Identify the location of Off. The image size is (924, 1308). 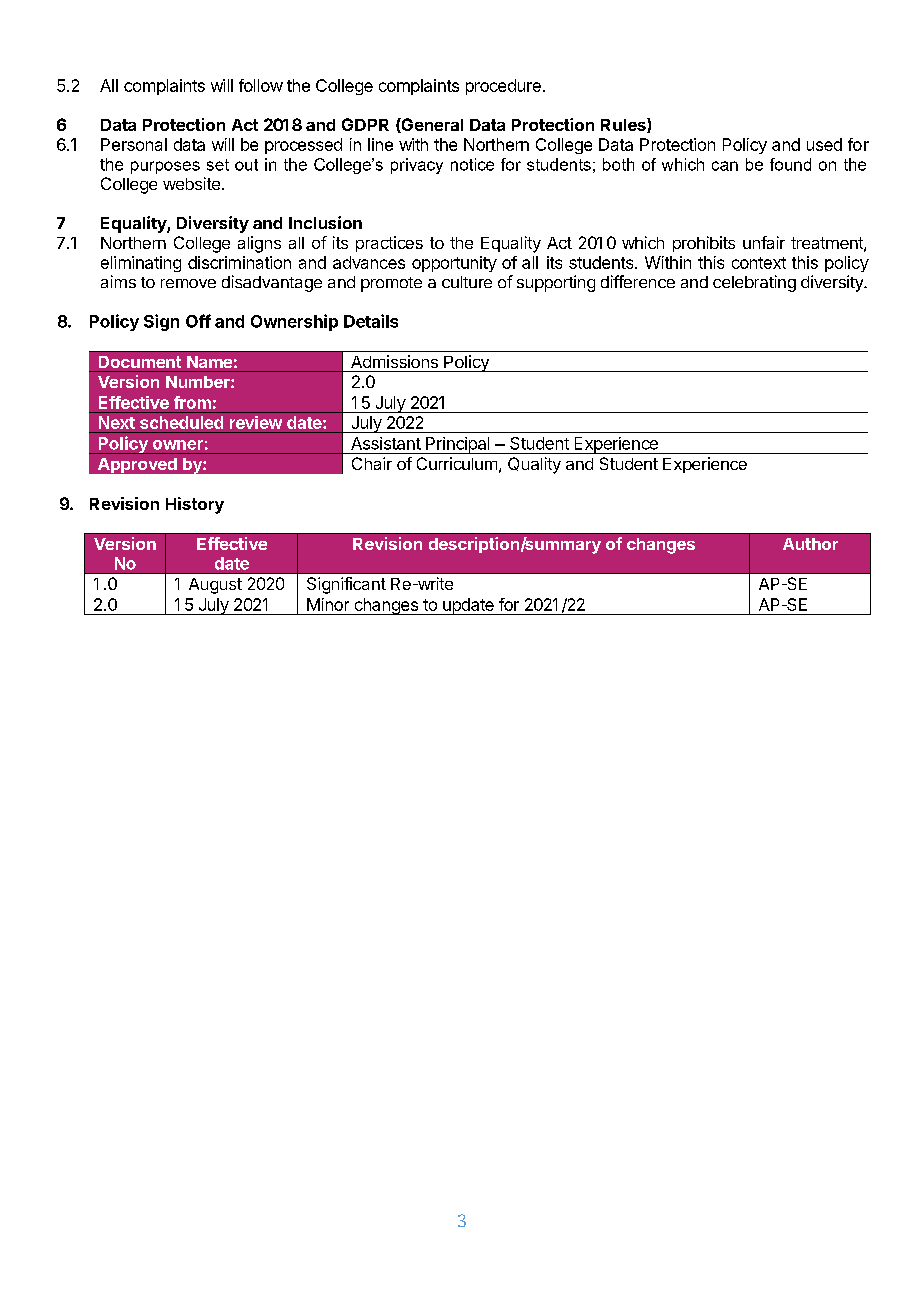
(198, 321).
